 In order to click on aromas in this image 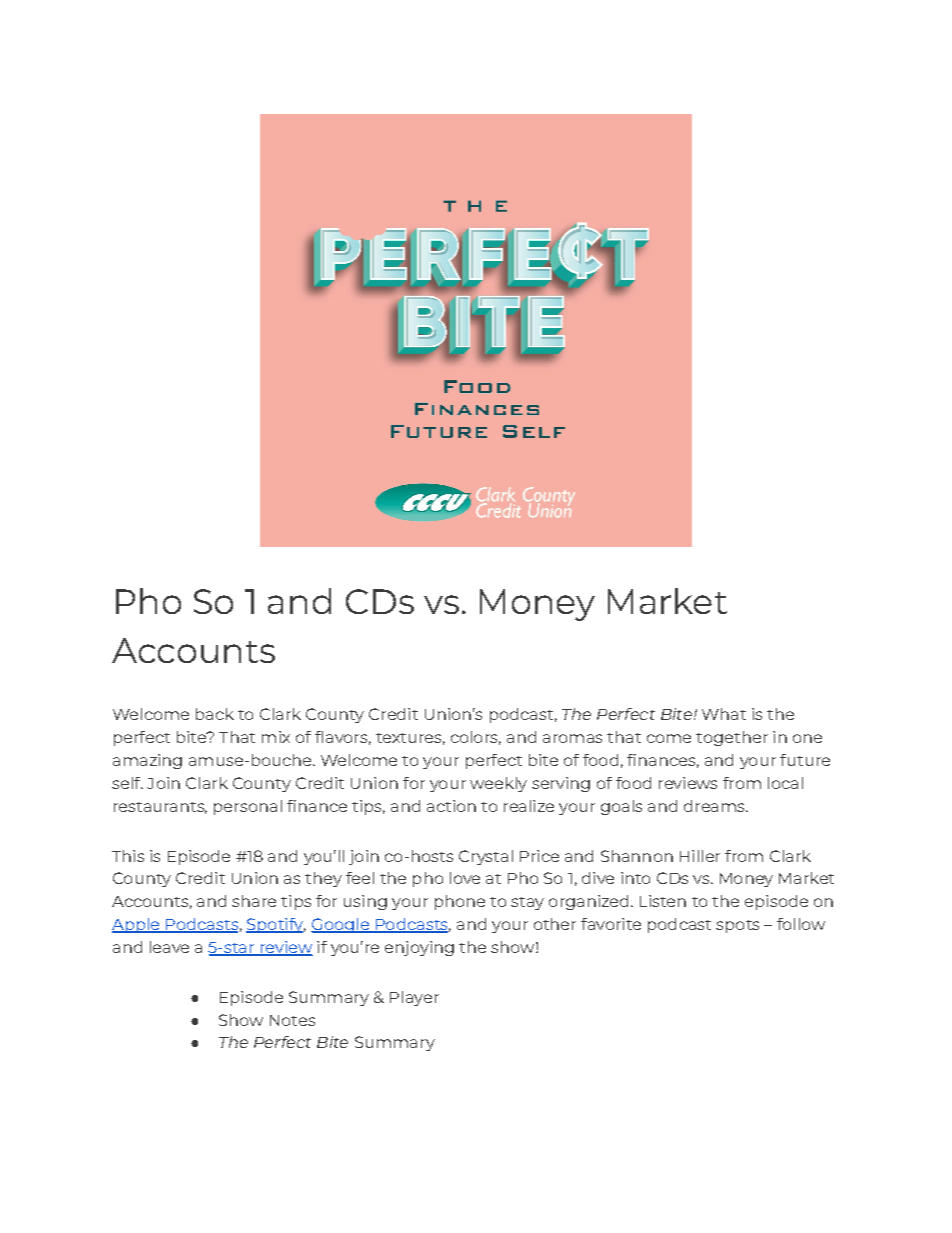, I will do `click(572, 738)`.
